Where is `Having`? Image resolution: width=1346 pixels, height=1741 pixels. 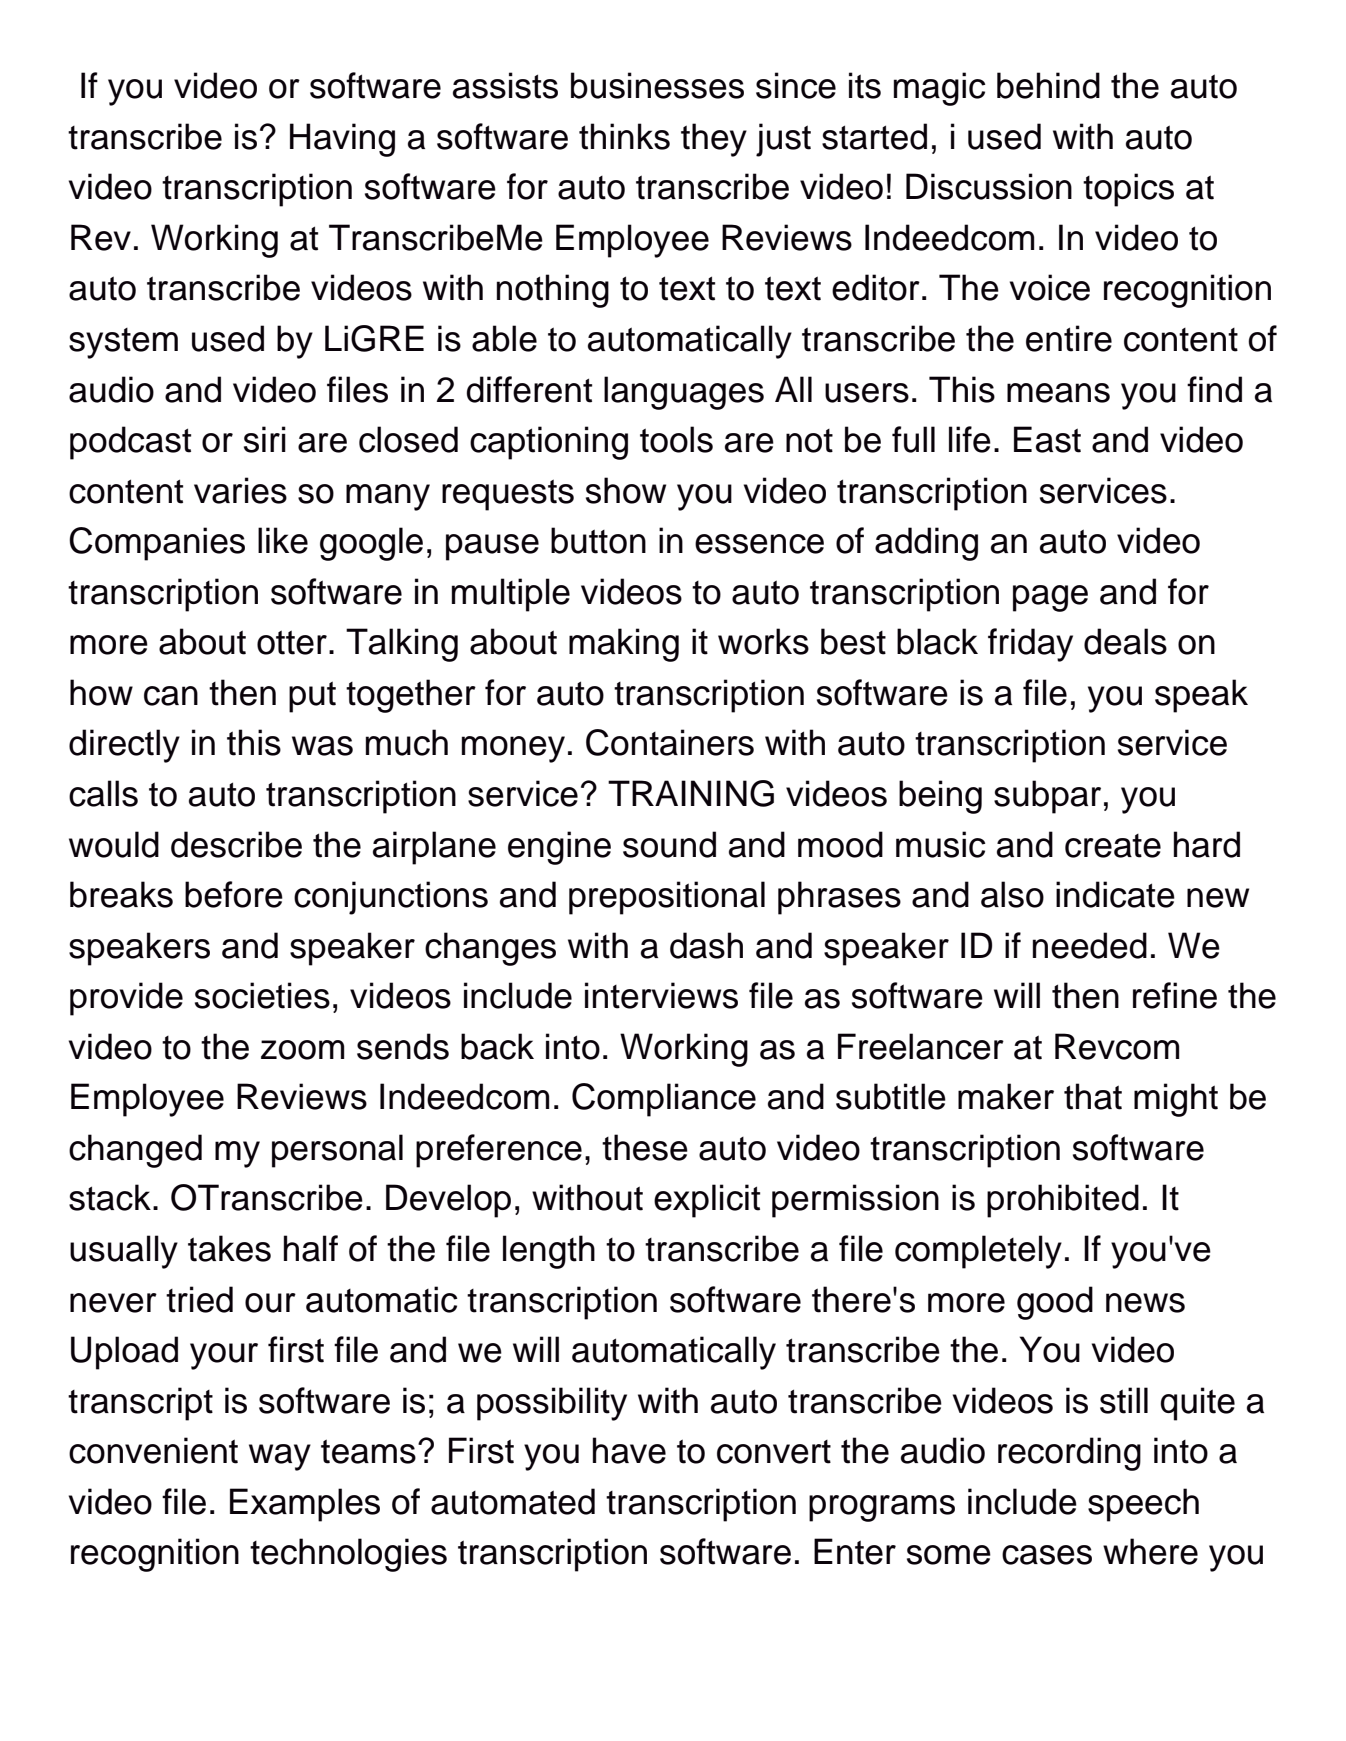
Having is located at coordinates (342, 140).
